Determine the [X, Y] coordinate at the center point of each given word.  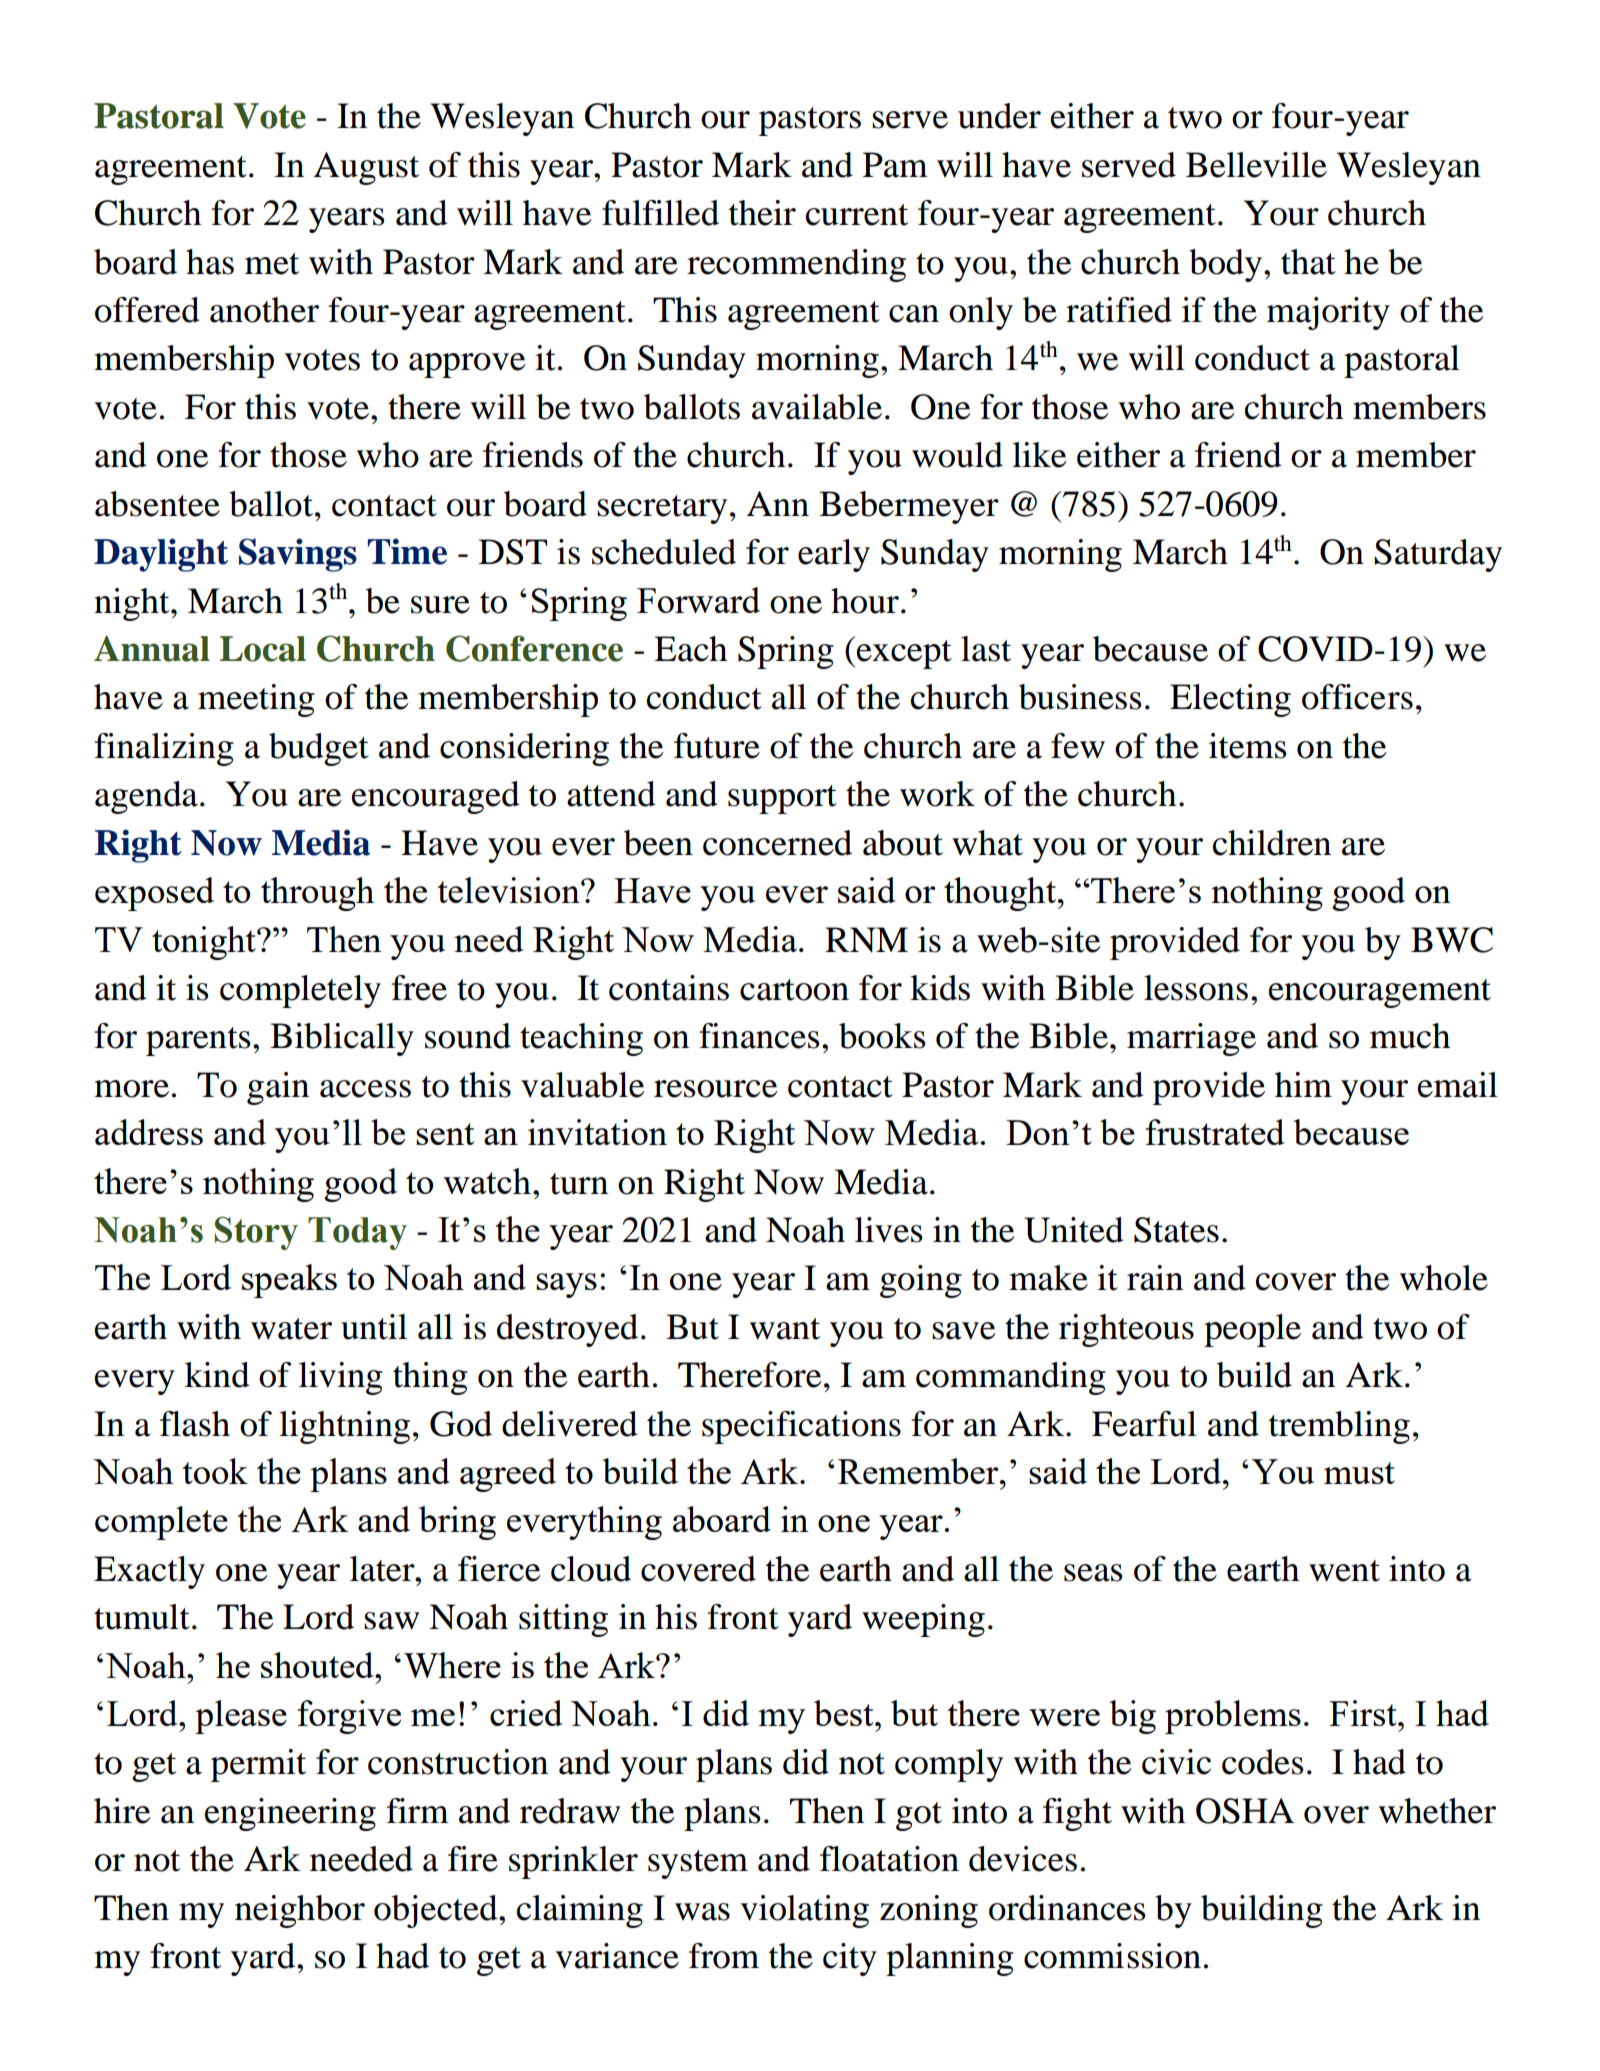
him [1303, 1084]
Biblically [342, 1039]
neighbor [300, 1911]
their [762, 213]
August [366, 168]
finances [759, 1036]
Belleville [1256, 165]
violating [805, 1911]
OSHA [1245, 1811]
